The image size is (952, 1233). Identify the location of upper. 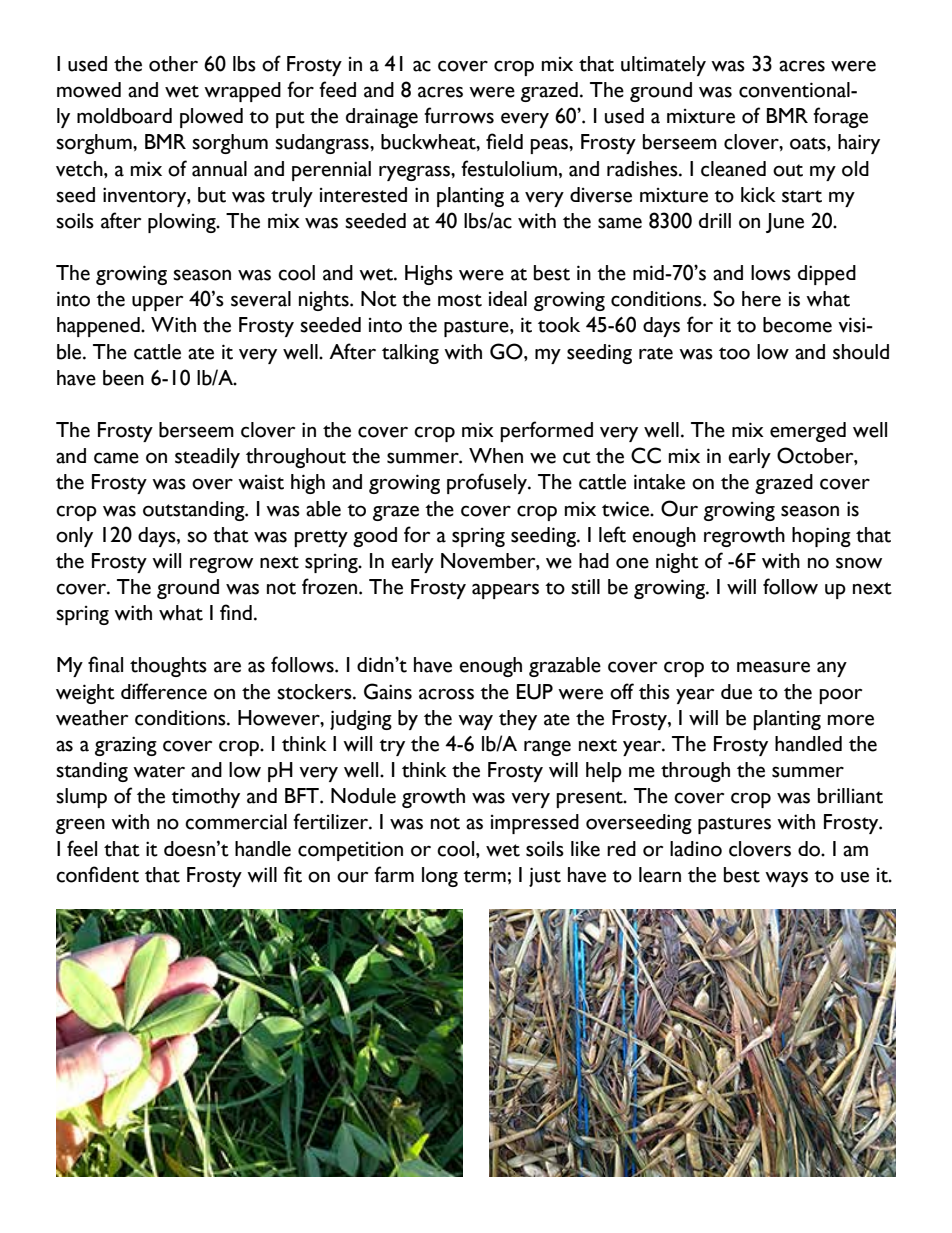
(157, 303).
